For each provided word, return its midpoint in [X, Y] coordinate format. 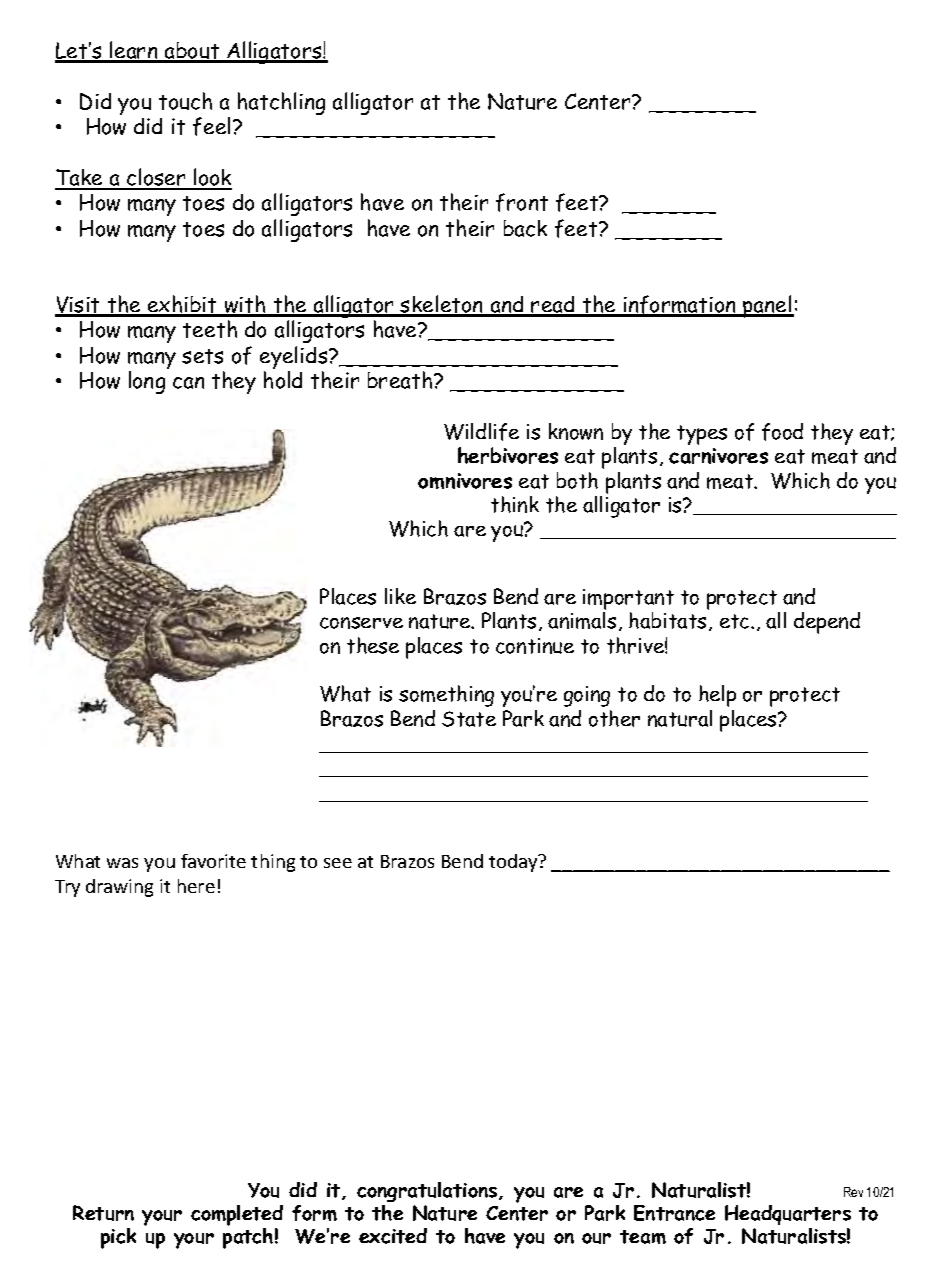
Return [103, 1213]
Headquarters [788, 1215]
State [469, 719]
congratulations [428, 1192]
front [522, 202]
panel [767, 306]
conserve [361, 623]
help [717, 696]
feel [211, 126]
